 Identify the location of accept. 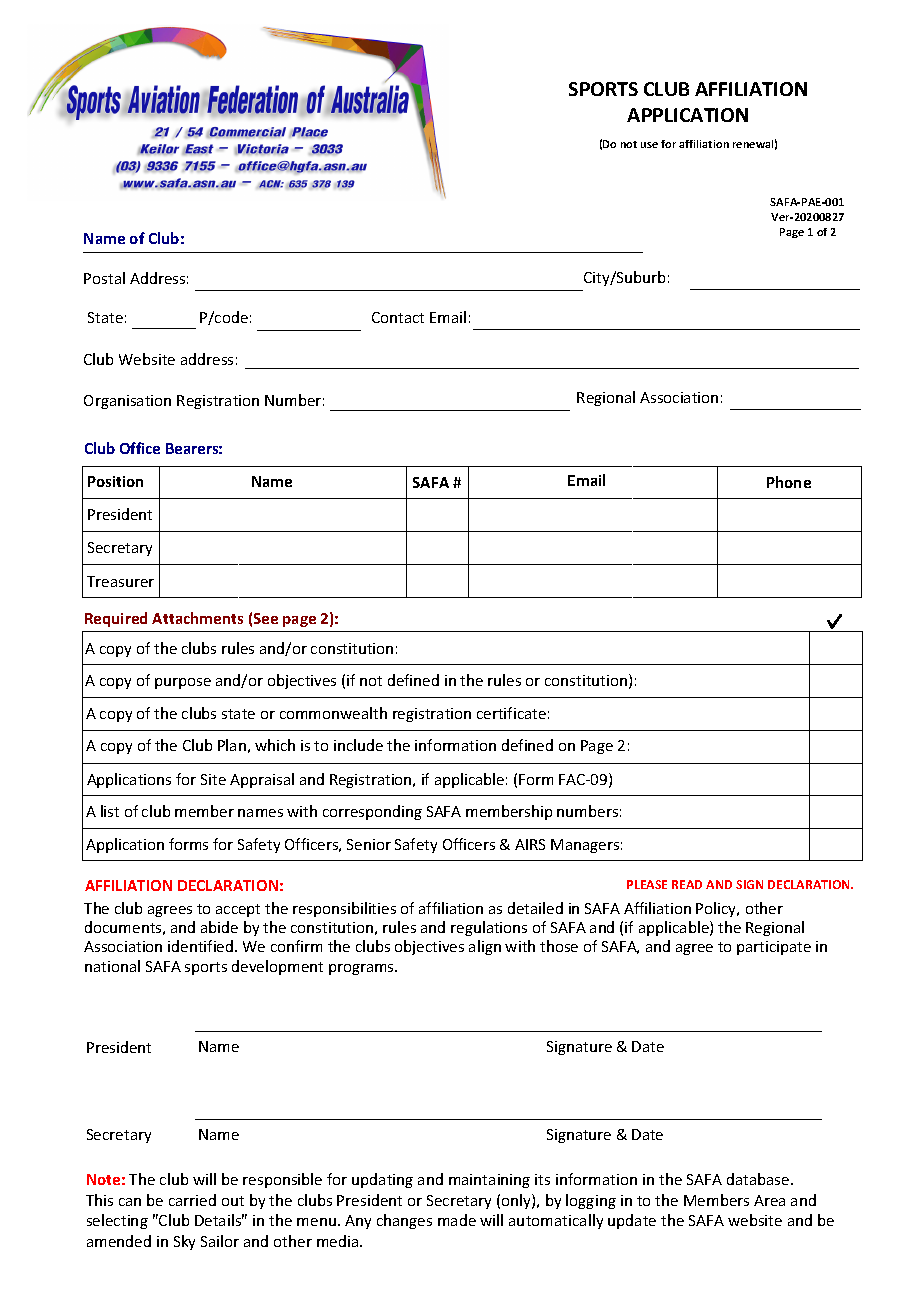
(238, 910).
